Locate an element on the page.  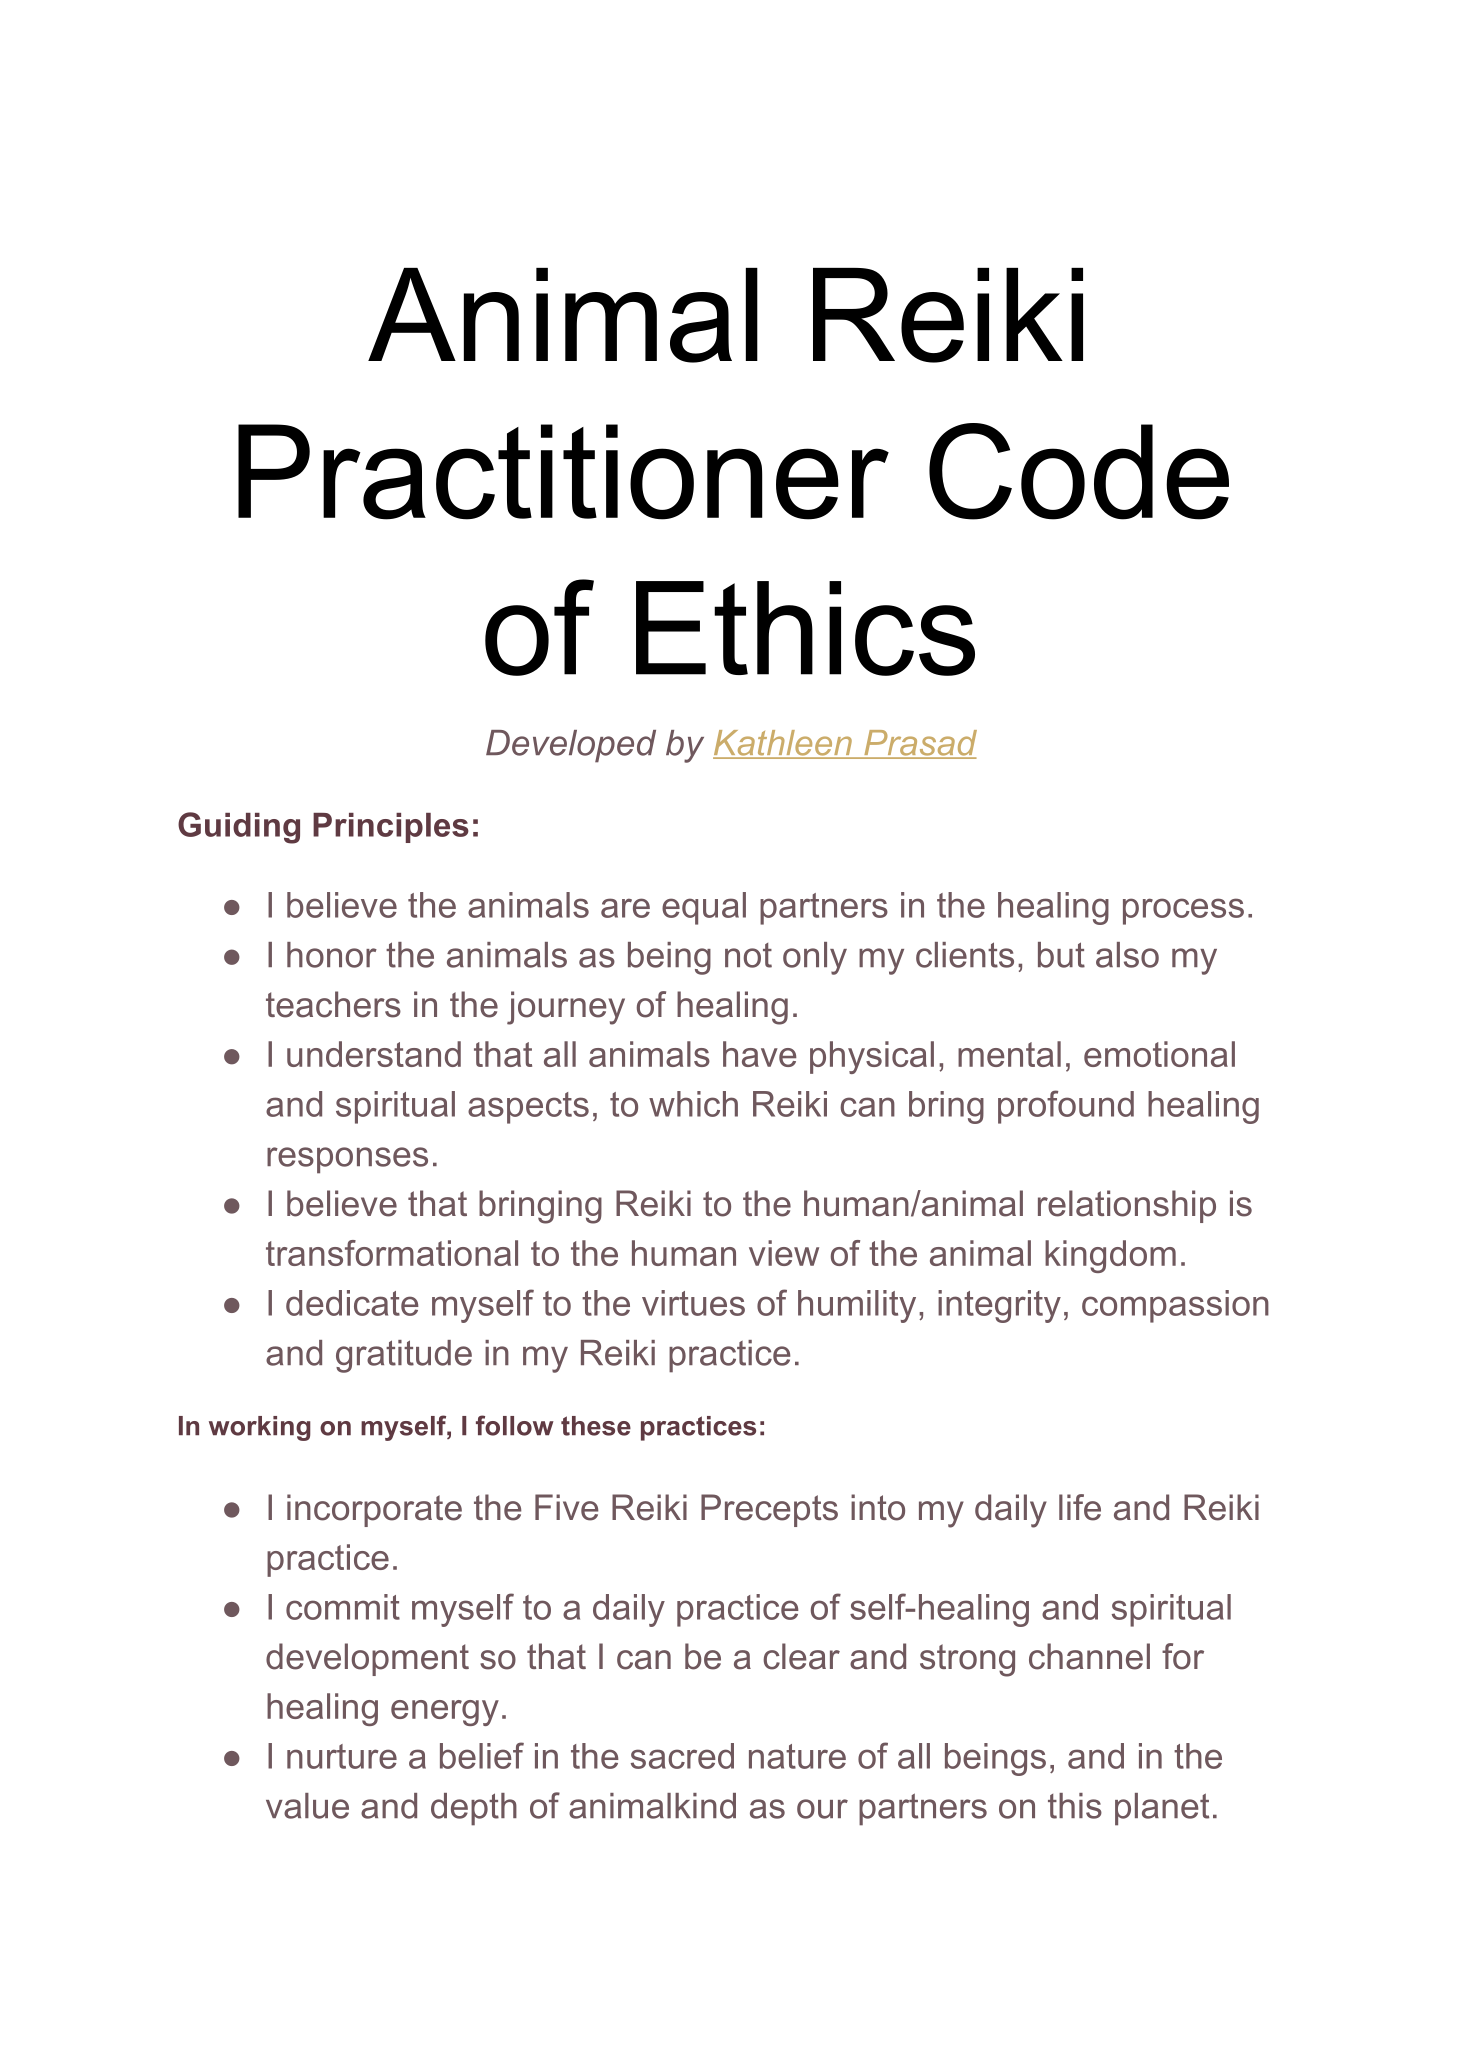
responses is located at coordinates (347, 1160).
